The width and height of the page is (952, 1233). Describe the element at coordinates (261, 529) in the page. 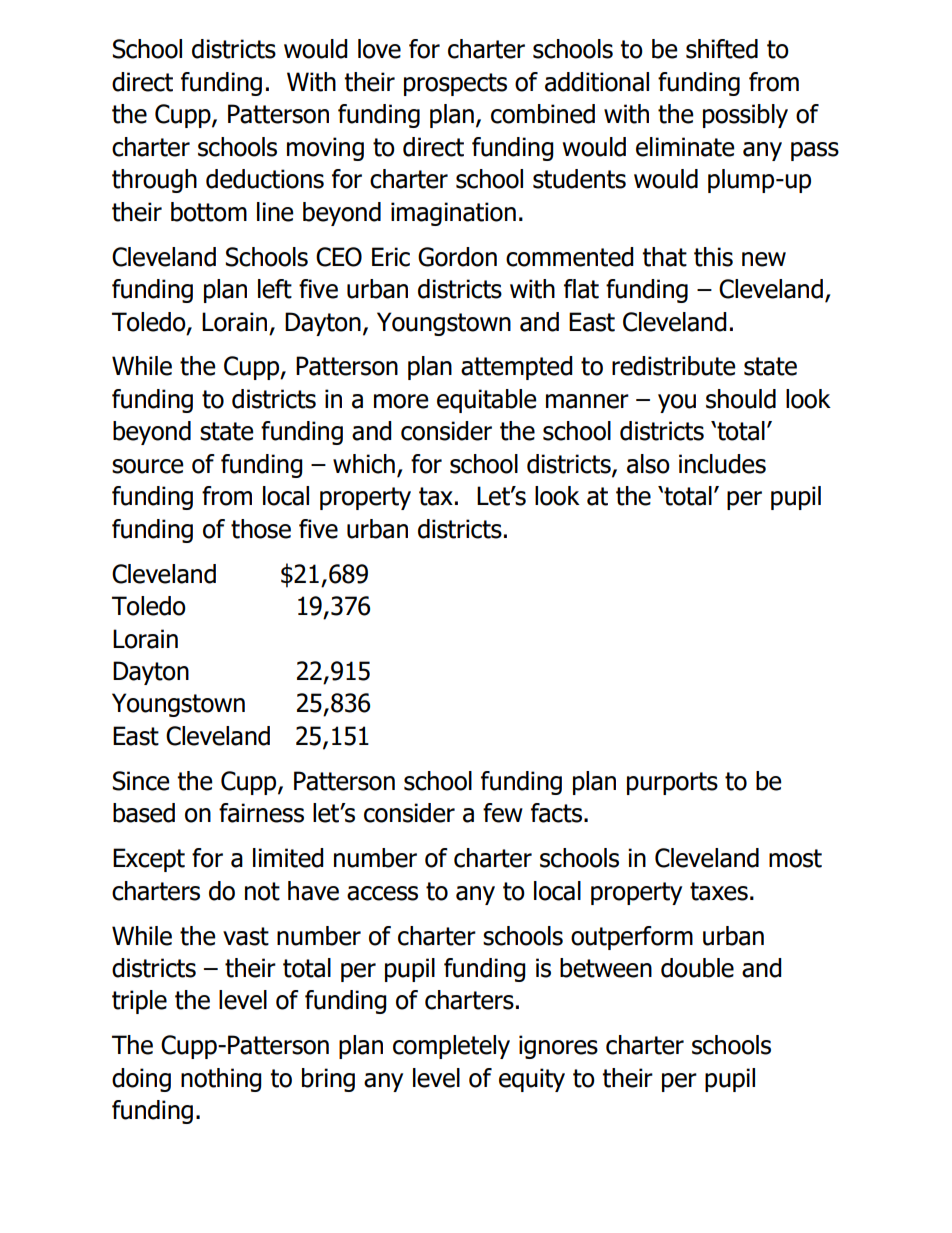

I see `those` at that location.
